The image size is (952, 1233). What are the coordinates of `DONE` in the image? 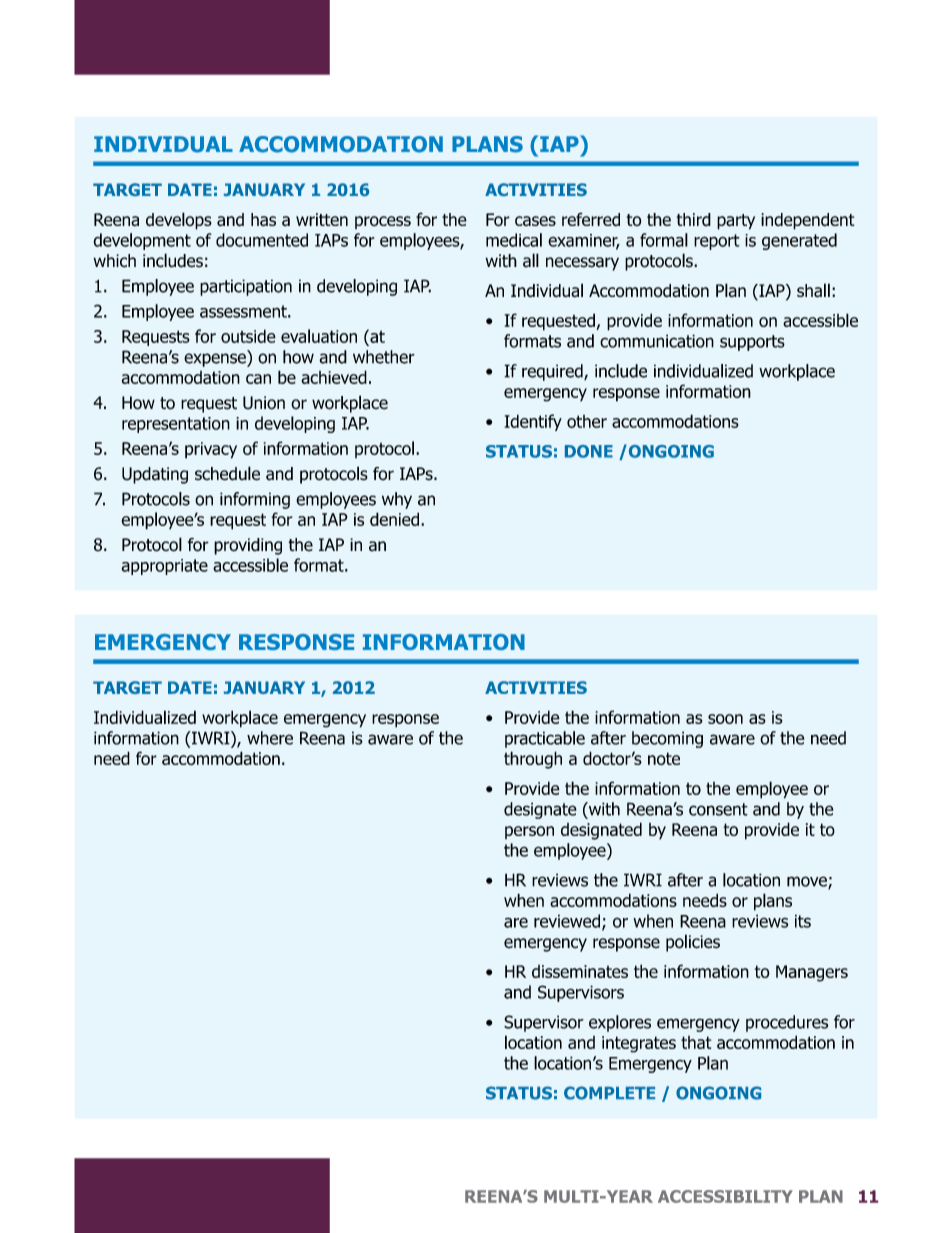 It's located at (589, 451).
